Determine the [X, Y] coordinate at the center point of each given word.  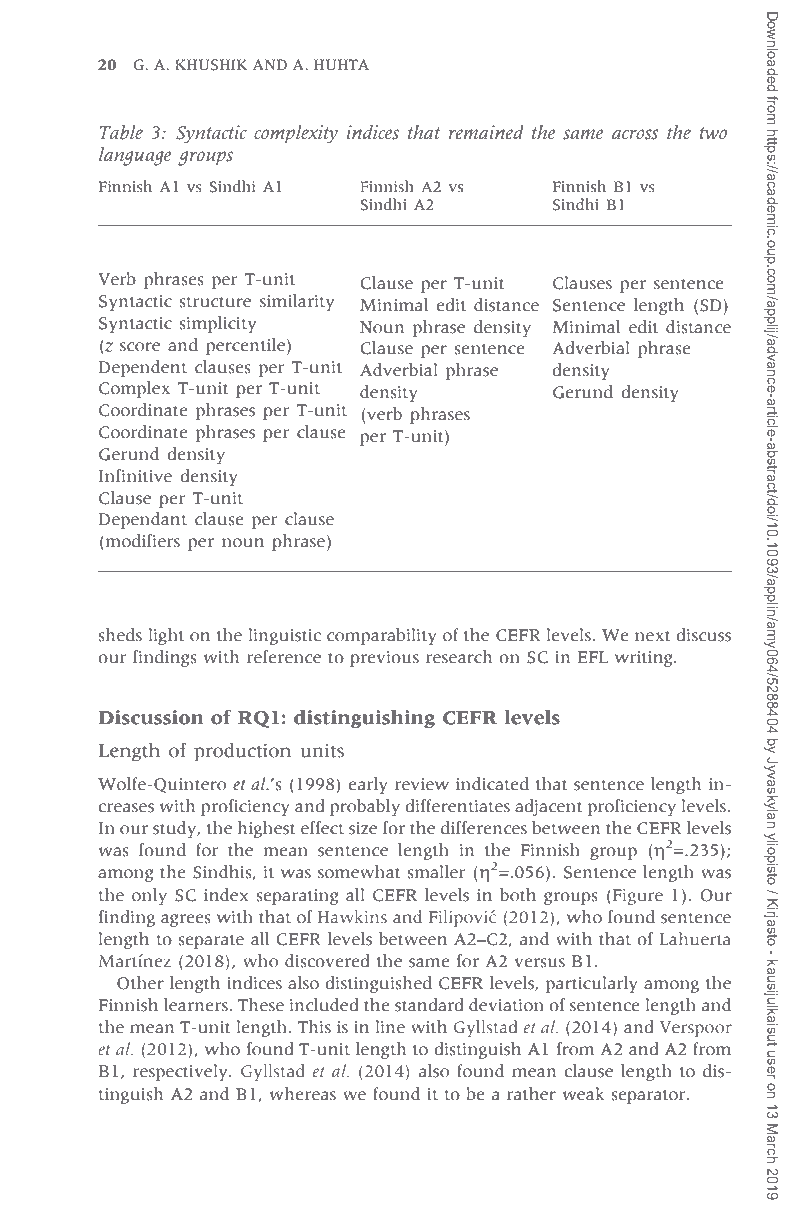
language [135, 156]
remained [486, 132]
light [166, 636]
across [635, 134]
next [652, 636]
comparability [382, 636]
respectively [181, 1072]
